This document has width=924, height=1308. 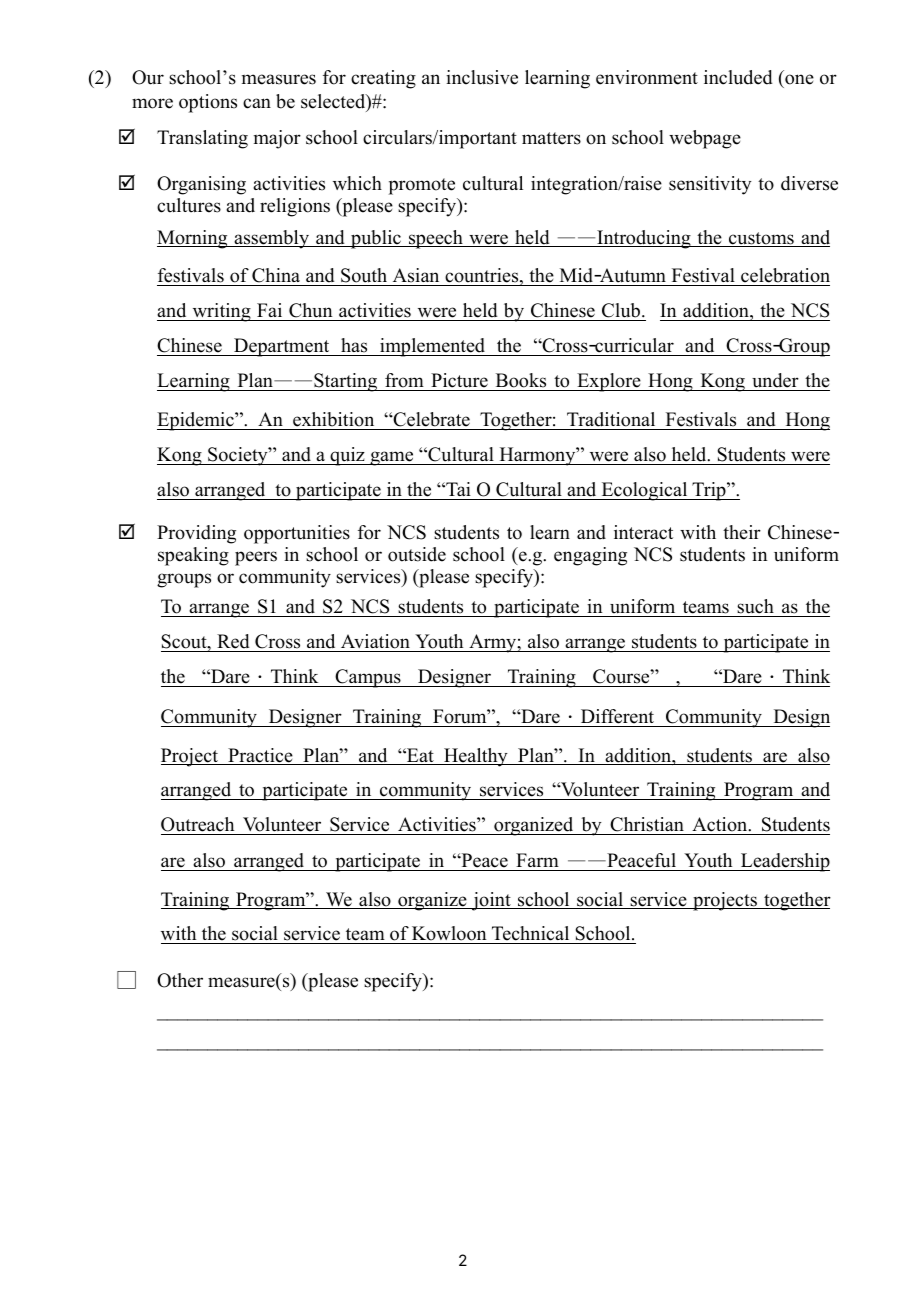 What do you see at coordinates (260, 756) in the document?
I see `Practice` at bounding box center [260, 756].
